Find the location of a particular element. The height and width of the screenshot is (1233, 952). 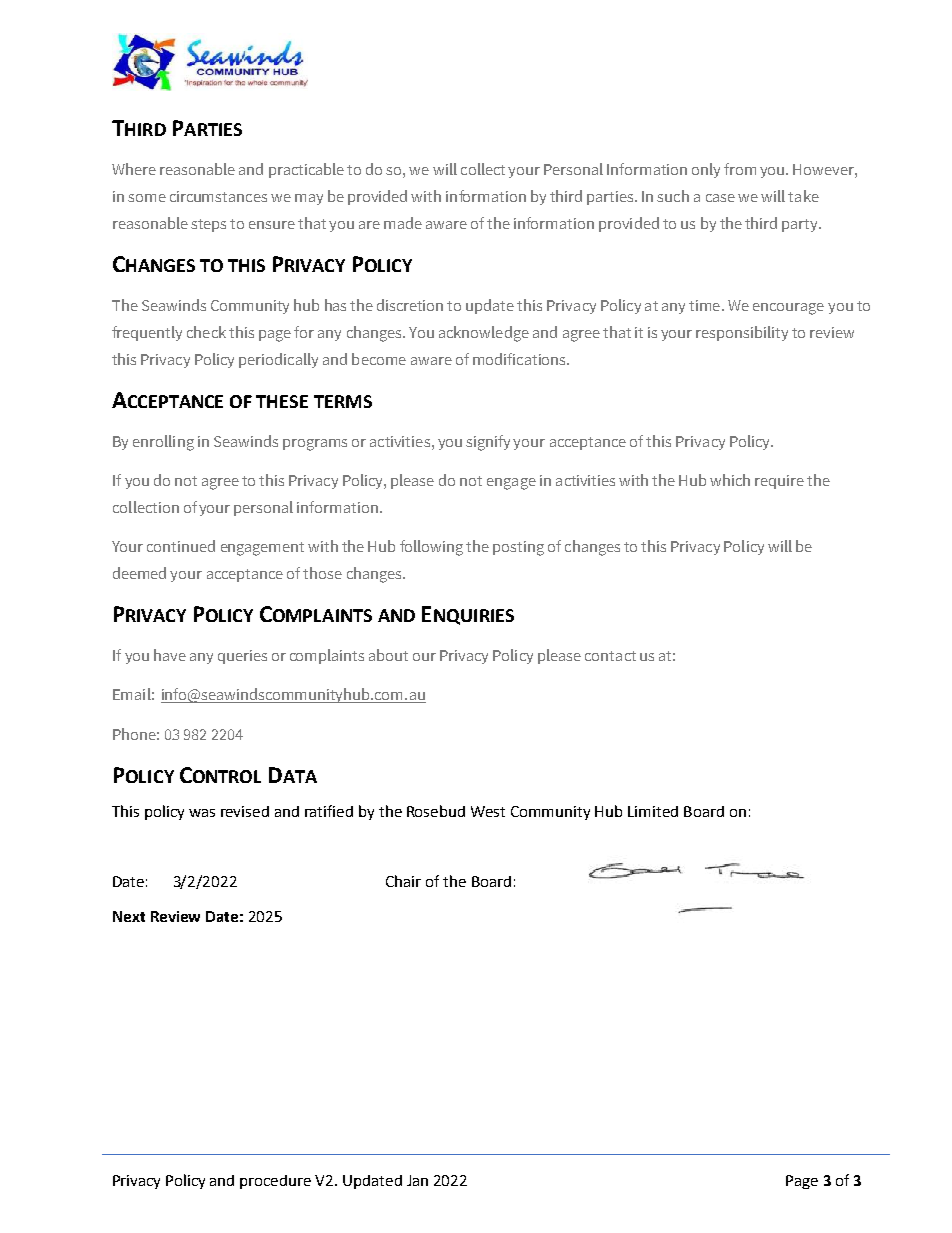

West is located at coordinates (488, 811).
